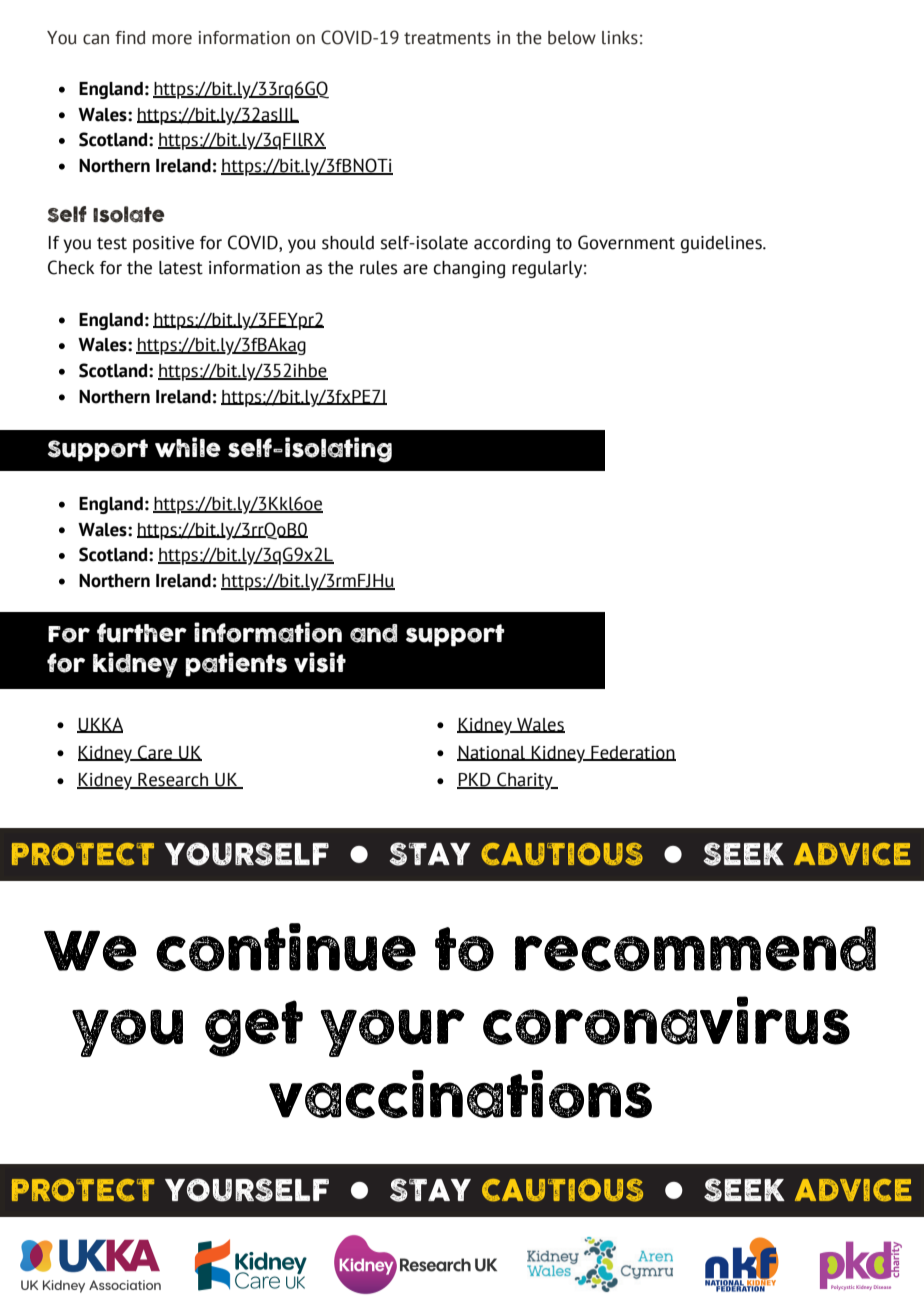 The height and width of the page is (1308, 924). Describe the element at coordinates (632, 753) in the page. I see `Federation` at that location.
